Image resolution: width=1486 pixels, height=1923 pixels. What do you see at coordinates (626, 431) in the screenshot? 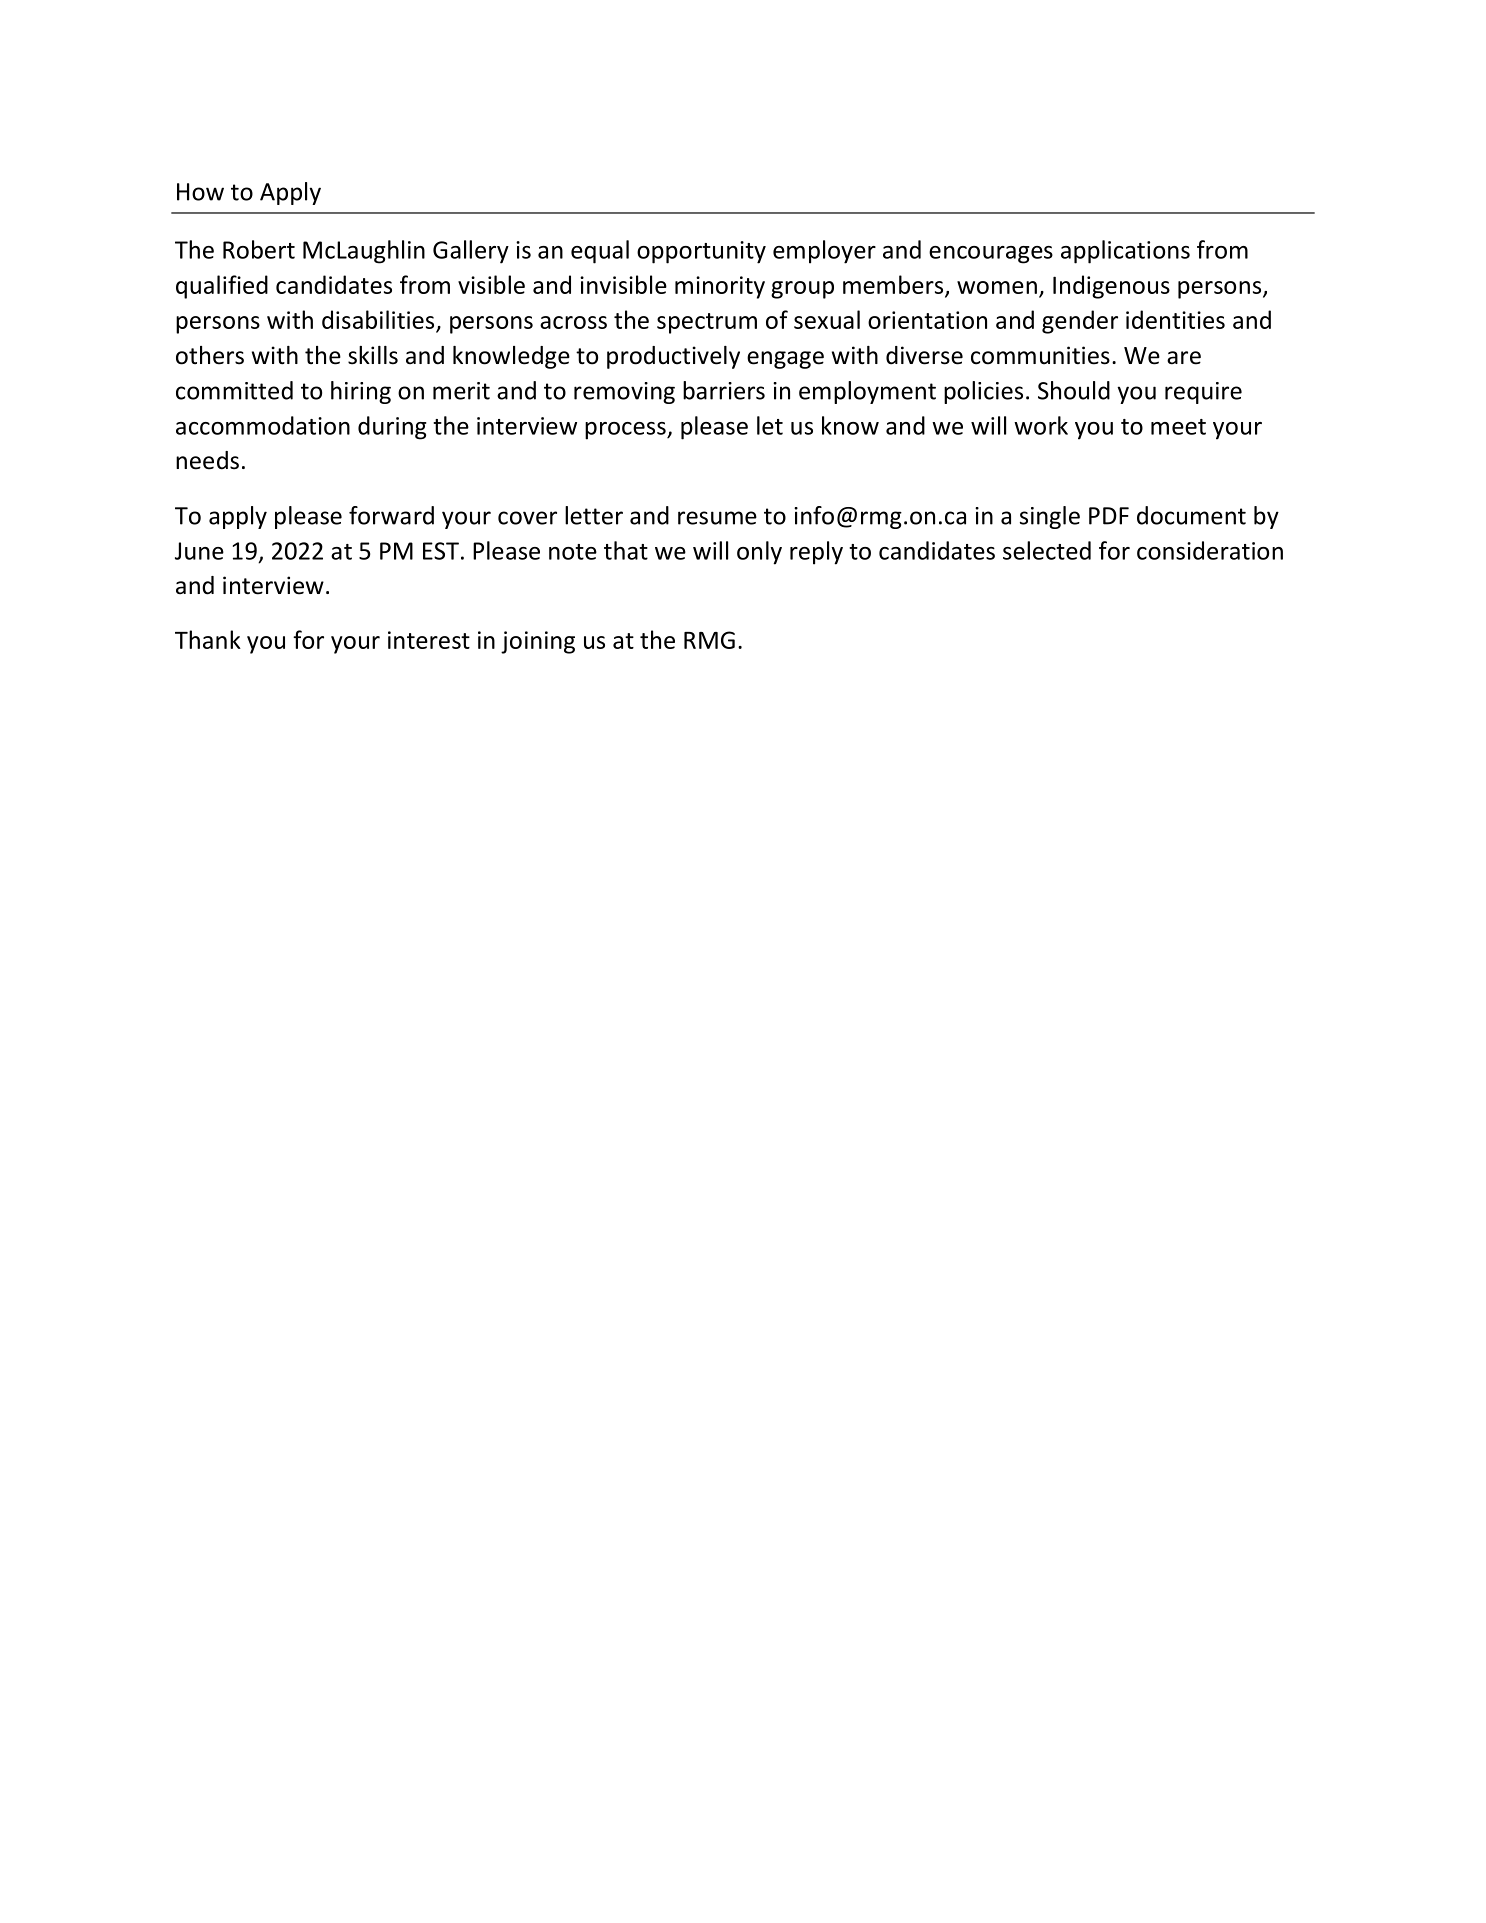
I see `process` at bounding box center [626, 431].
